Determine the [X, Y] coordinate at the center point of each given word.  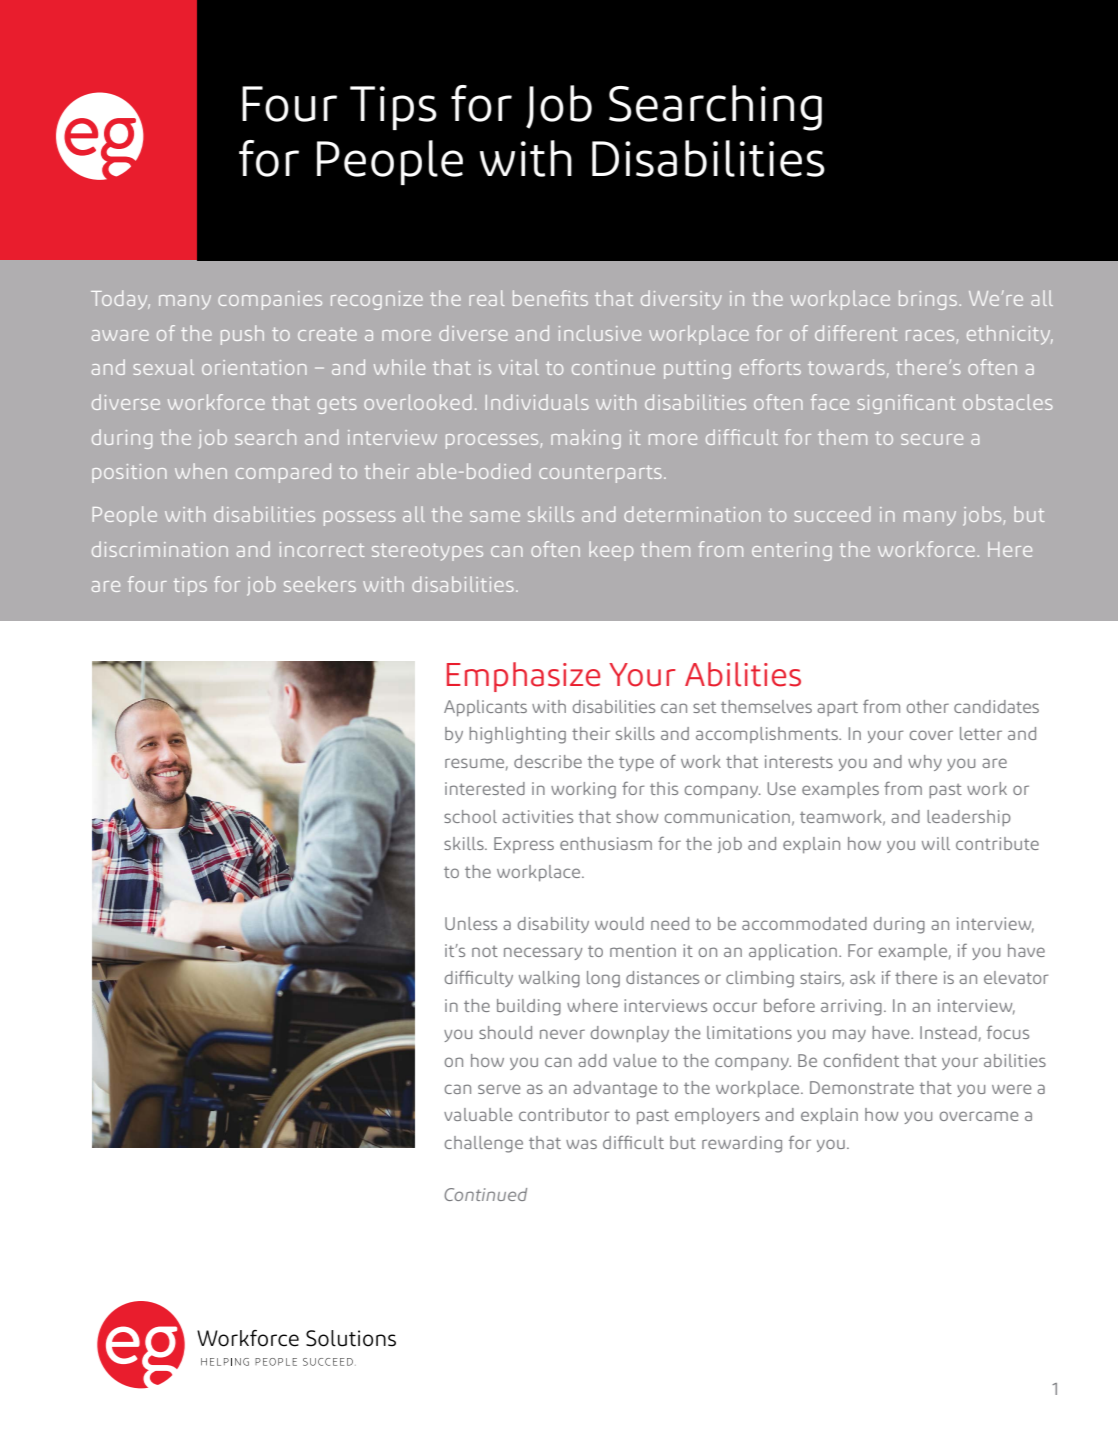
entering [792, 551]
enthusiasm [606, 843]
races [930, 335]
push [242, 335]
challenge [484, 1144]
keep [611, 551]
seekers [320, 584]
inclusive [600, 333]
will [936, 843]
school [470, 816]
